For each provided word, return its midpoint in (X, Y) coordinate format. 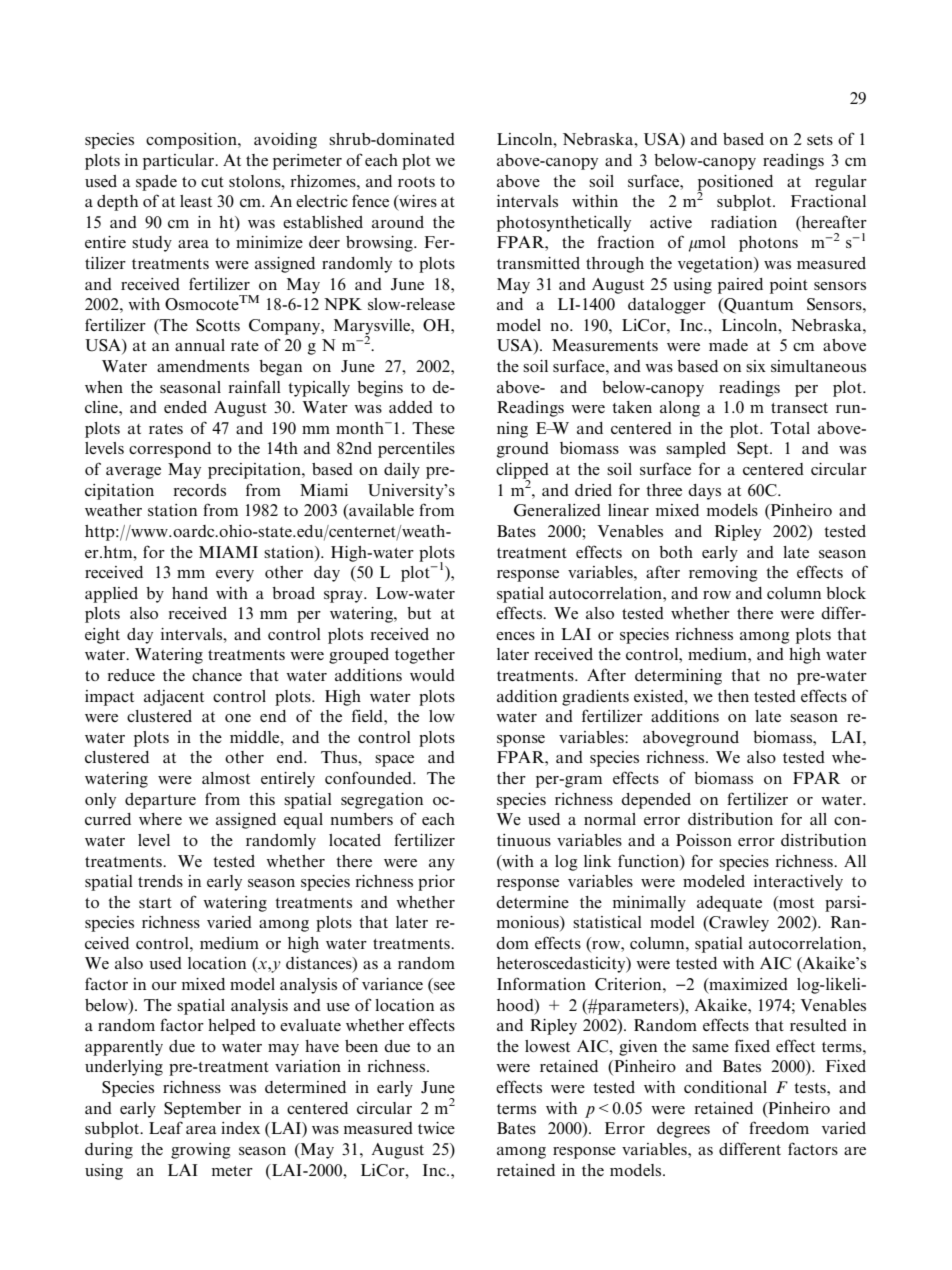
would (432, 675)
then (733, 696)
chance (217, 675)
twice (436, 1128)
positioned (735, 184)
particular (180, 162)
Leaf (166, 1127)
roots (416, 182)
